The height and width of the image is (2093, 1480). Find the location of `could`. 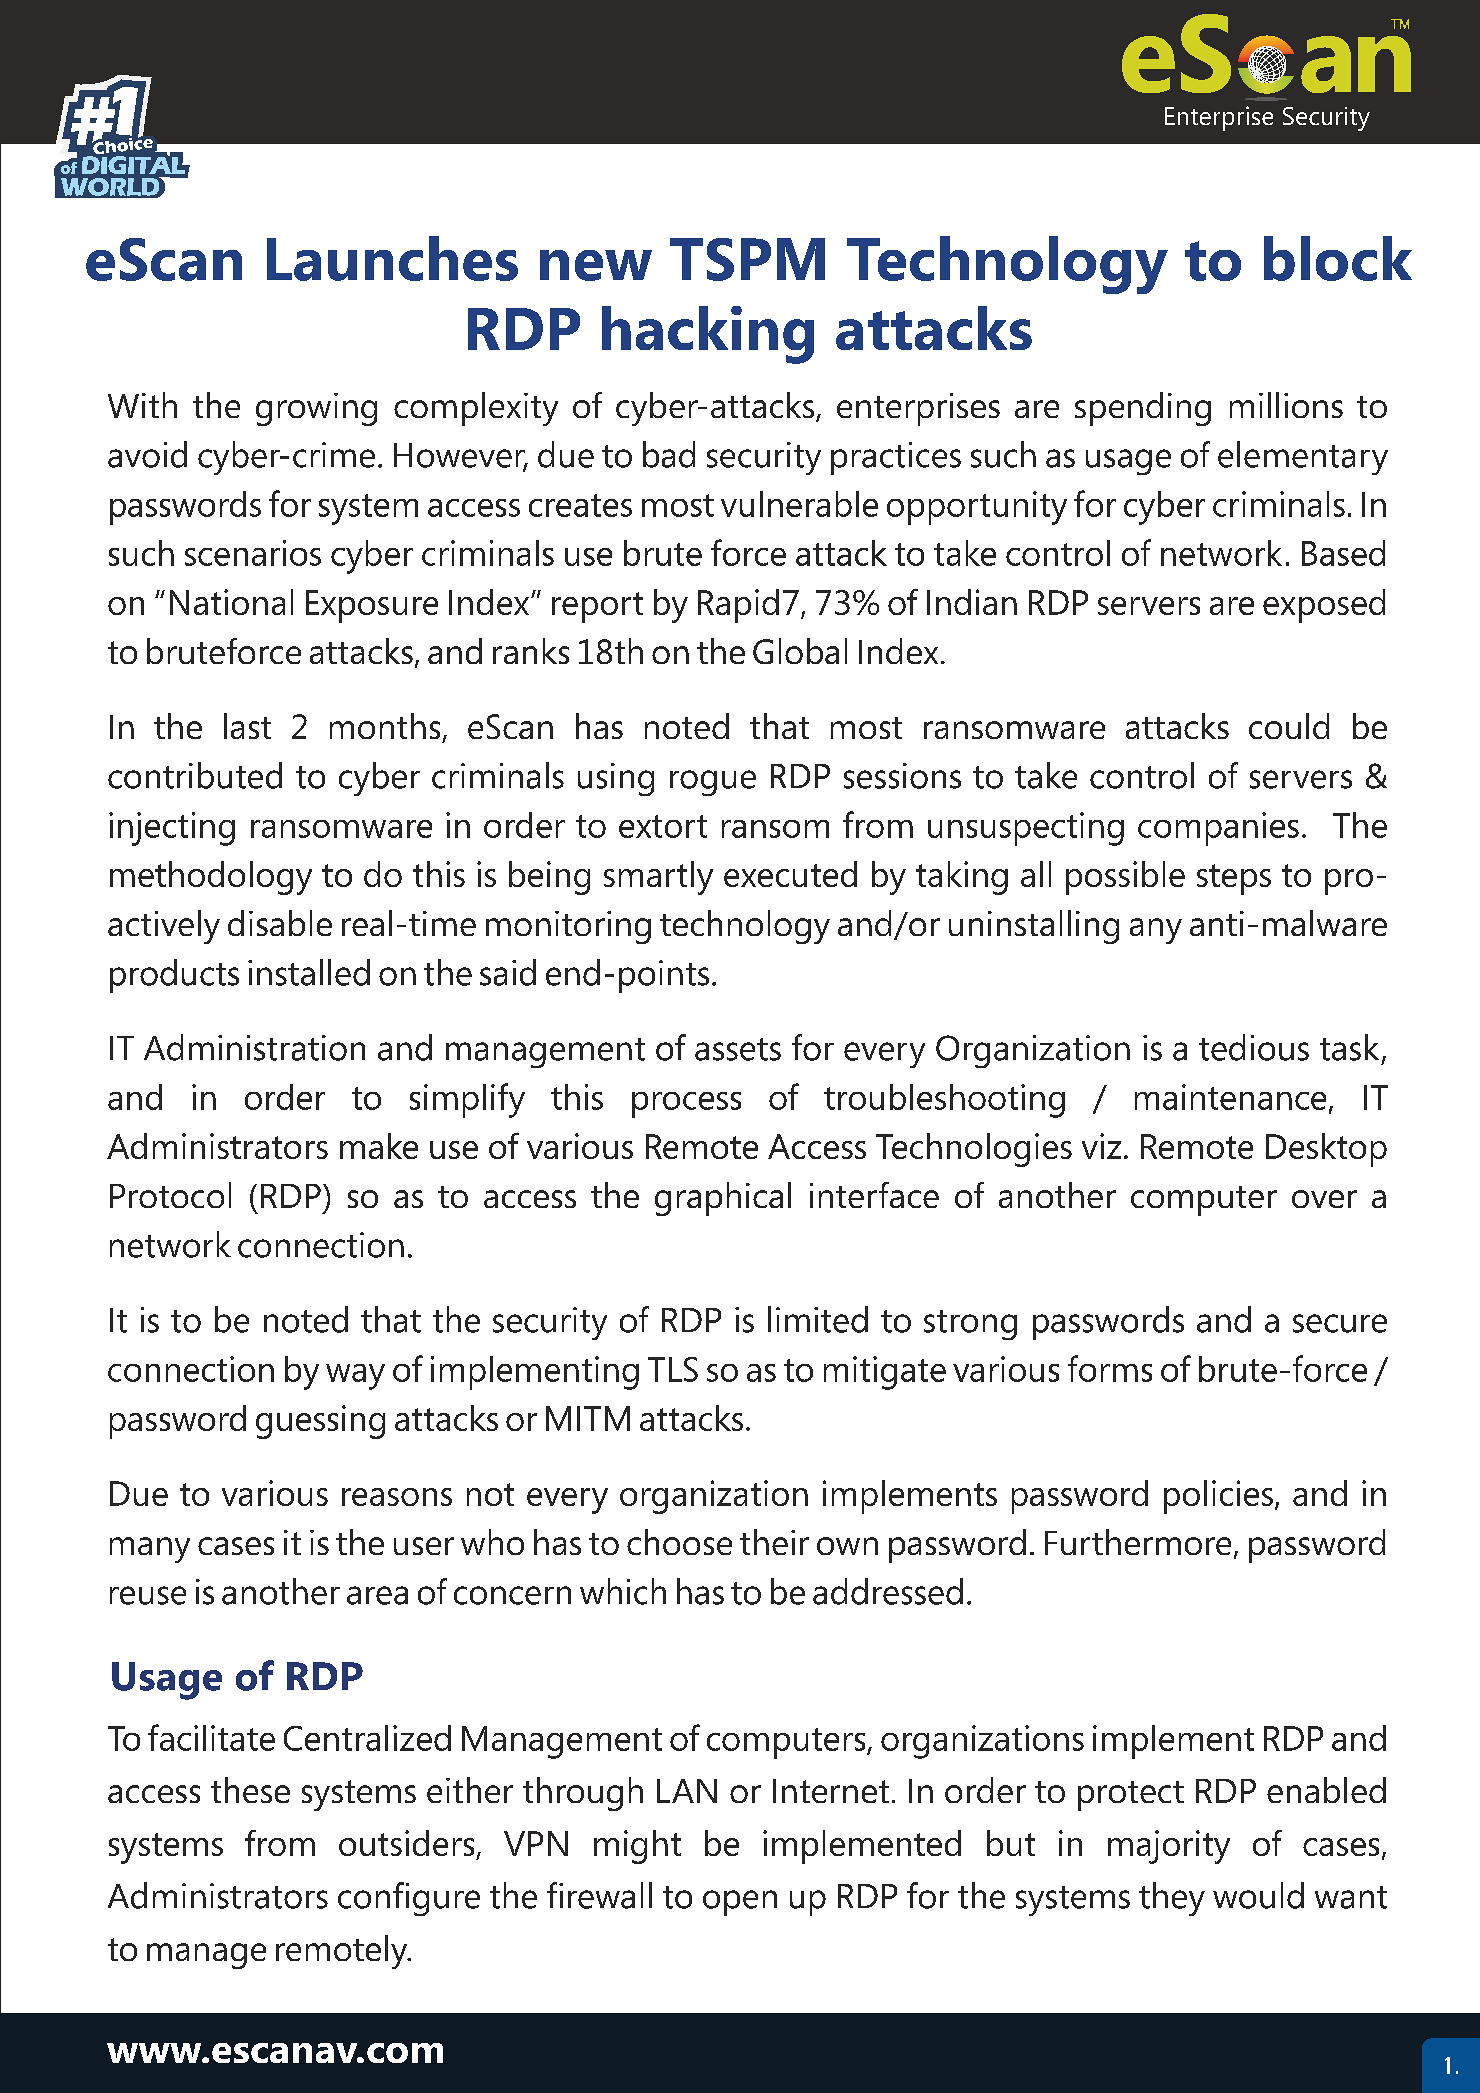

could is located at coordinates (1289, 726).
